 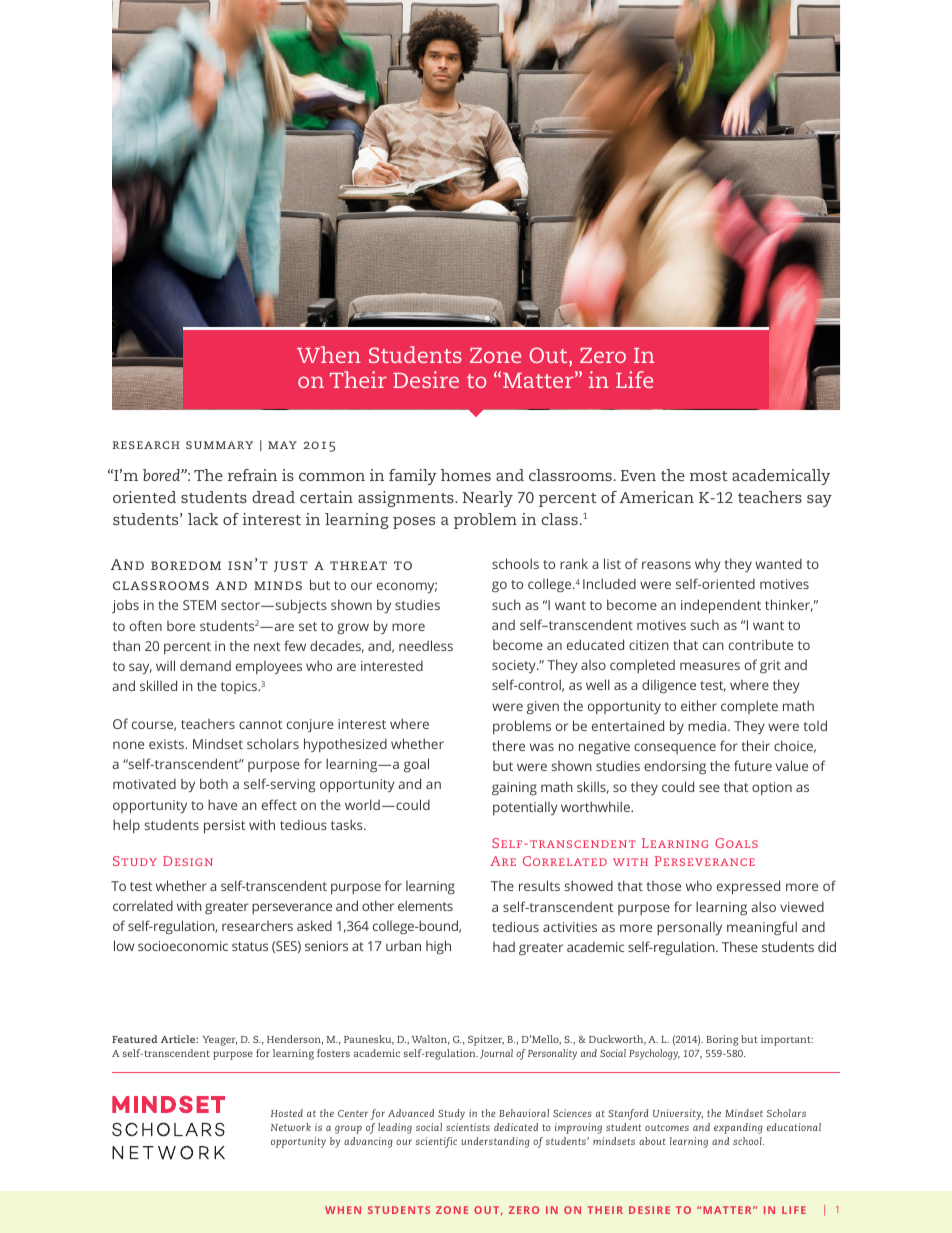 What do you see at coordinates (709, 476) in the screenshot?
I see `most` at bounding box center [709, 476].
